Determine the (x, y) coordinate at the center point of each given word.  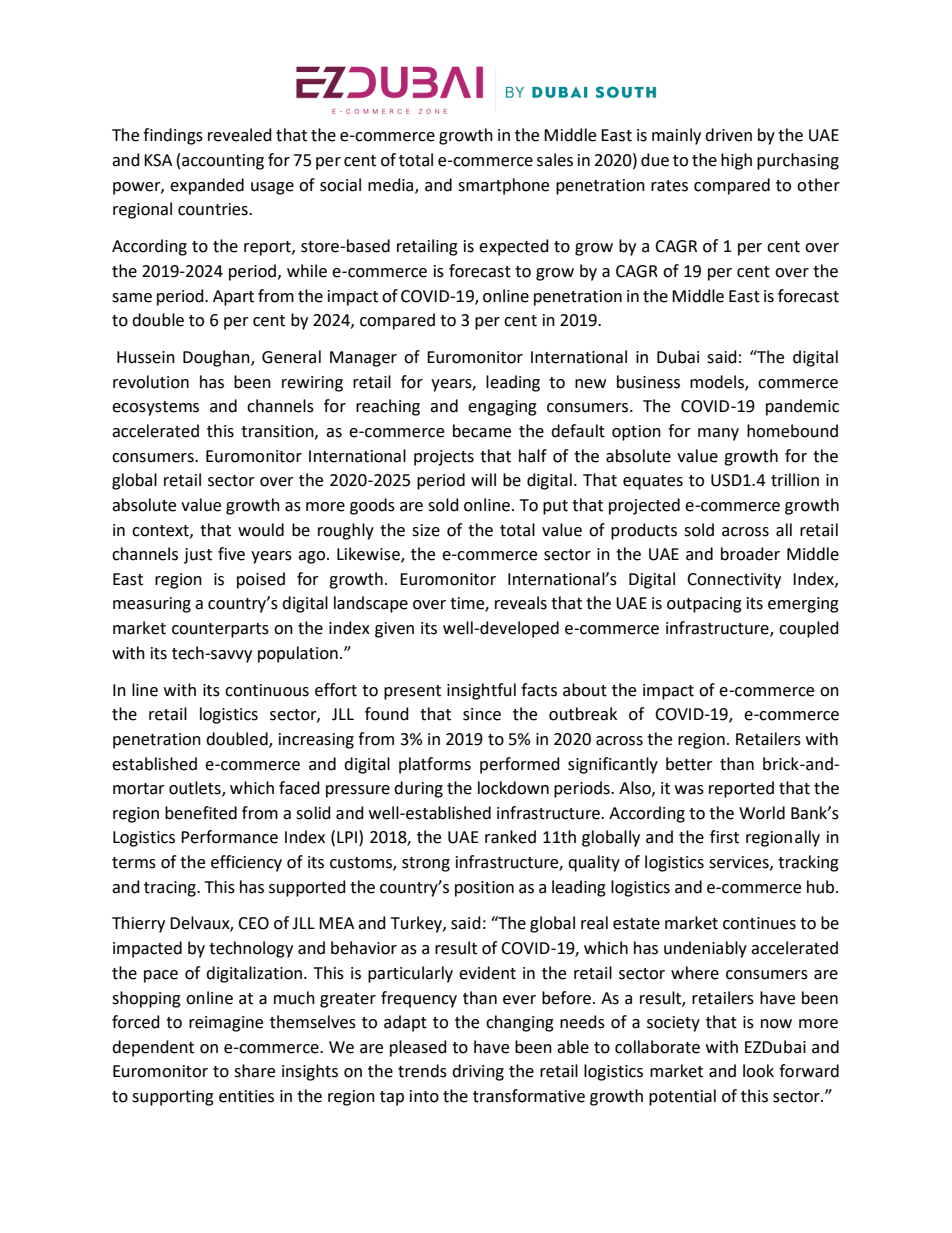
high (736, 161)
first (724, 837)
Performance (229, 837)
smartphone (503, 186)
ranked (510, 837)
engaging (502, 408)
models (718, 382)
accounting (223, 162)
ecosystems (155, 408)
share (254, 1071)
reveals (521, 603)
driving (478, 1072)
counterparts (220, 630)
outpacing (704, 605)
